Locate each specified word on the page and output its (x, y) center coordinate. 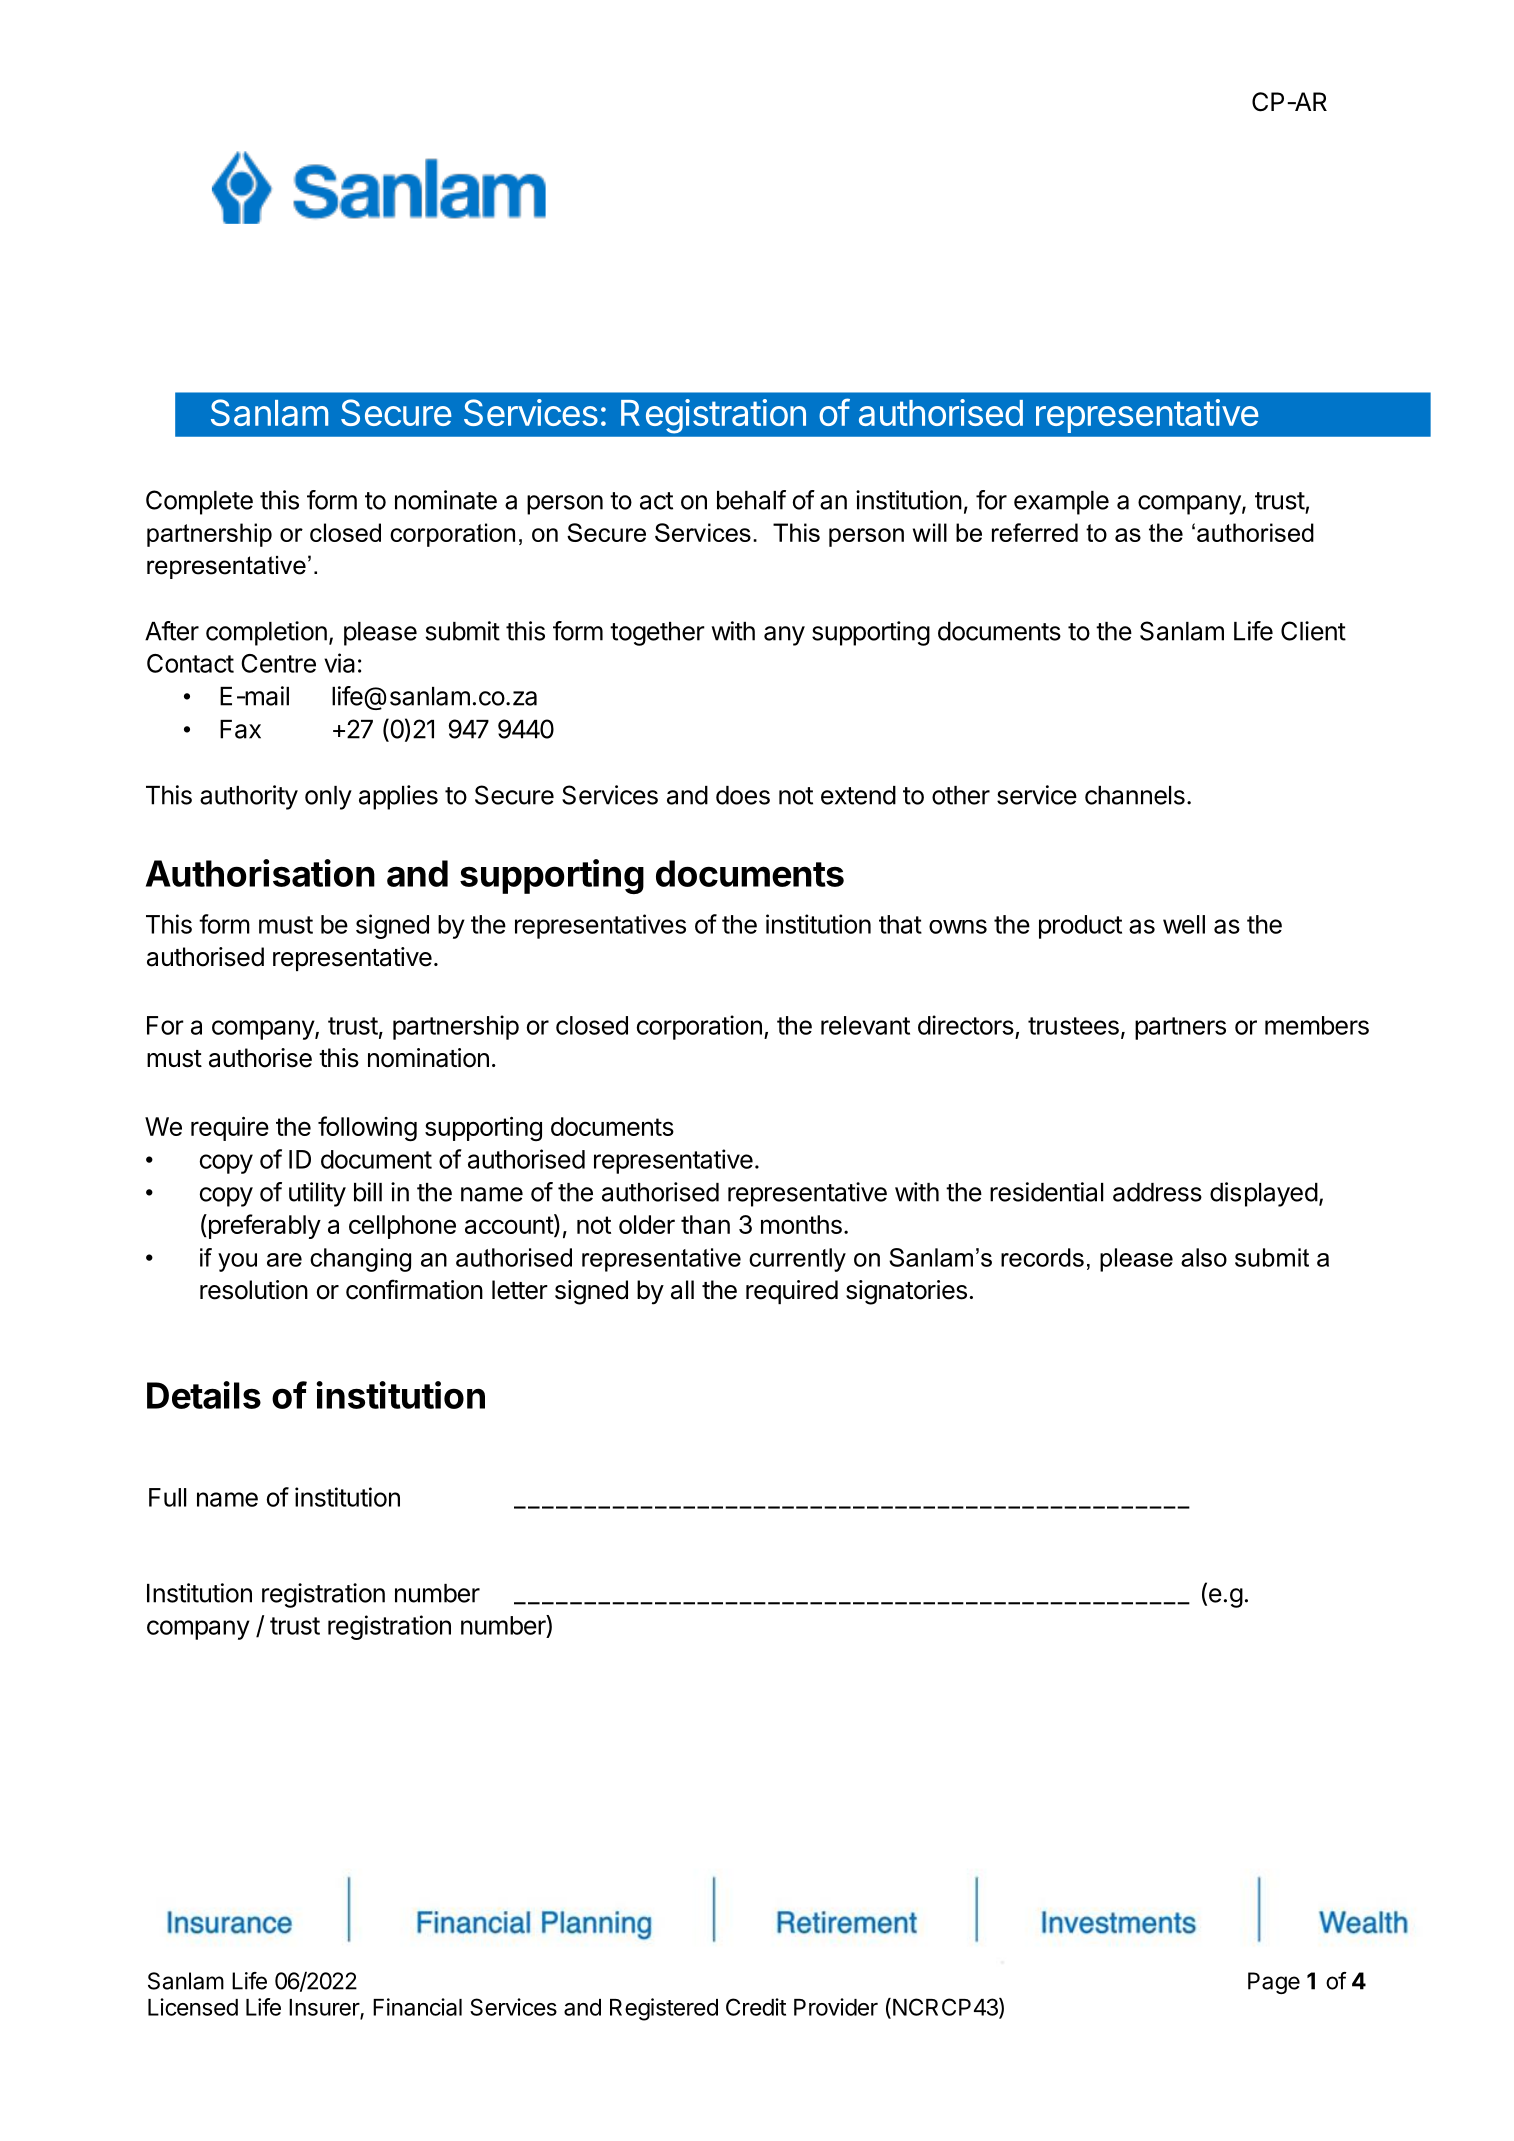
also (1204, 1257)
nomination (428, 1058)
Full (167, 1497)
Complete (199, 502)
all (682, 1290)
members (1317, 1025)
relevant (865, 1025)
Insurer (325, 2008)
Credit (756, 2007)
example (1061, 503)
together (657, 634)
